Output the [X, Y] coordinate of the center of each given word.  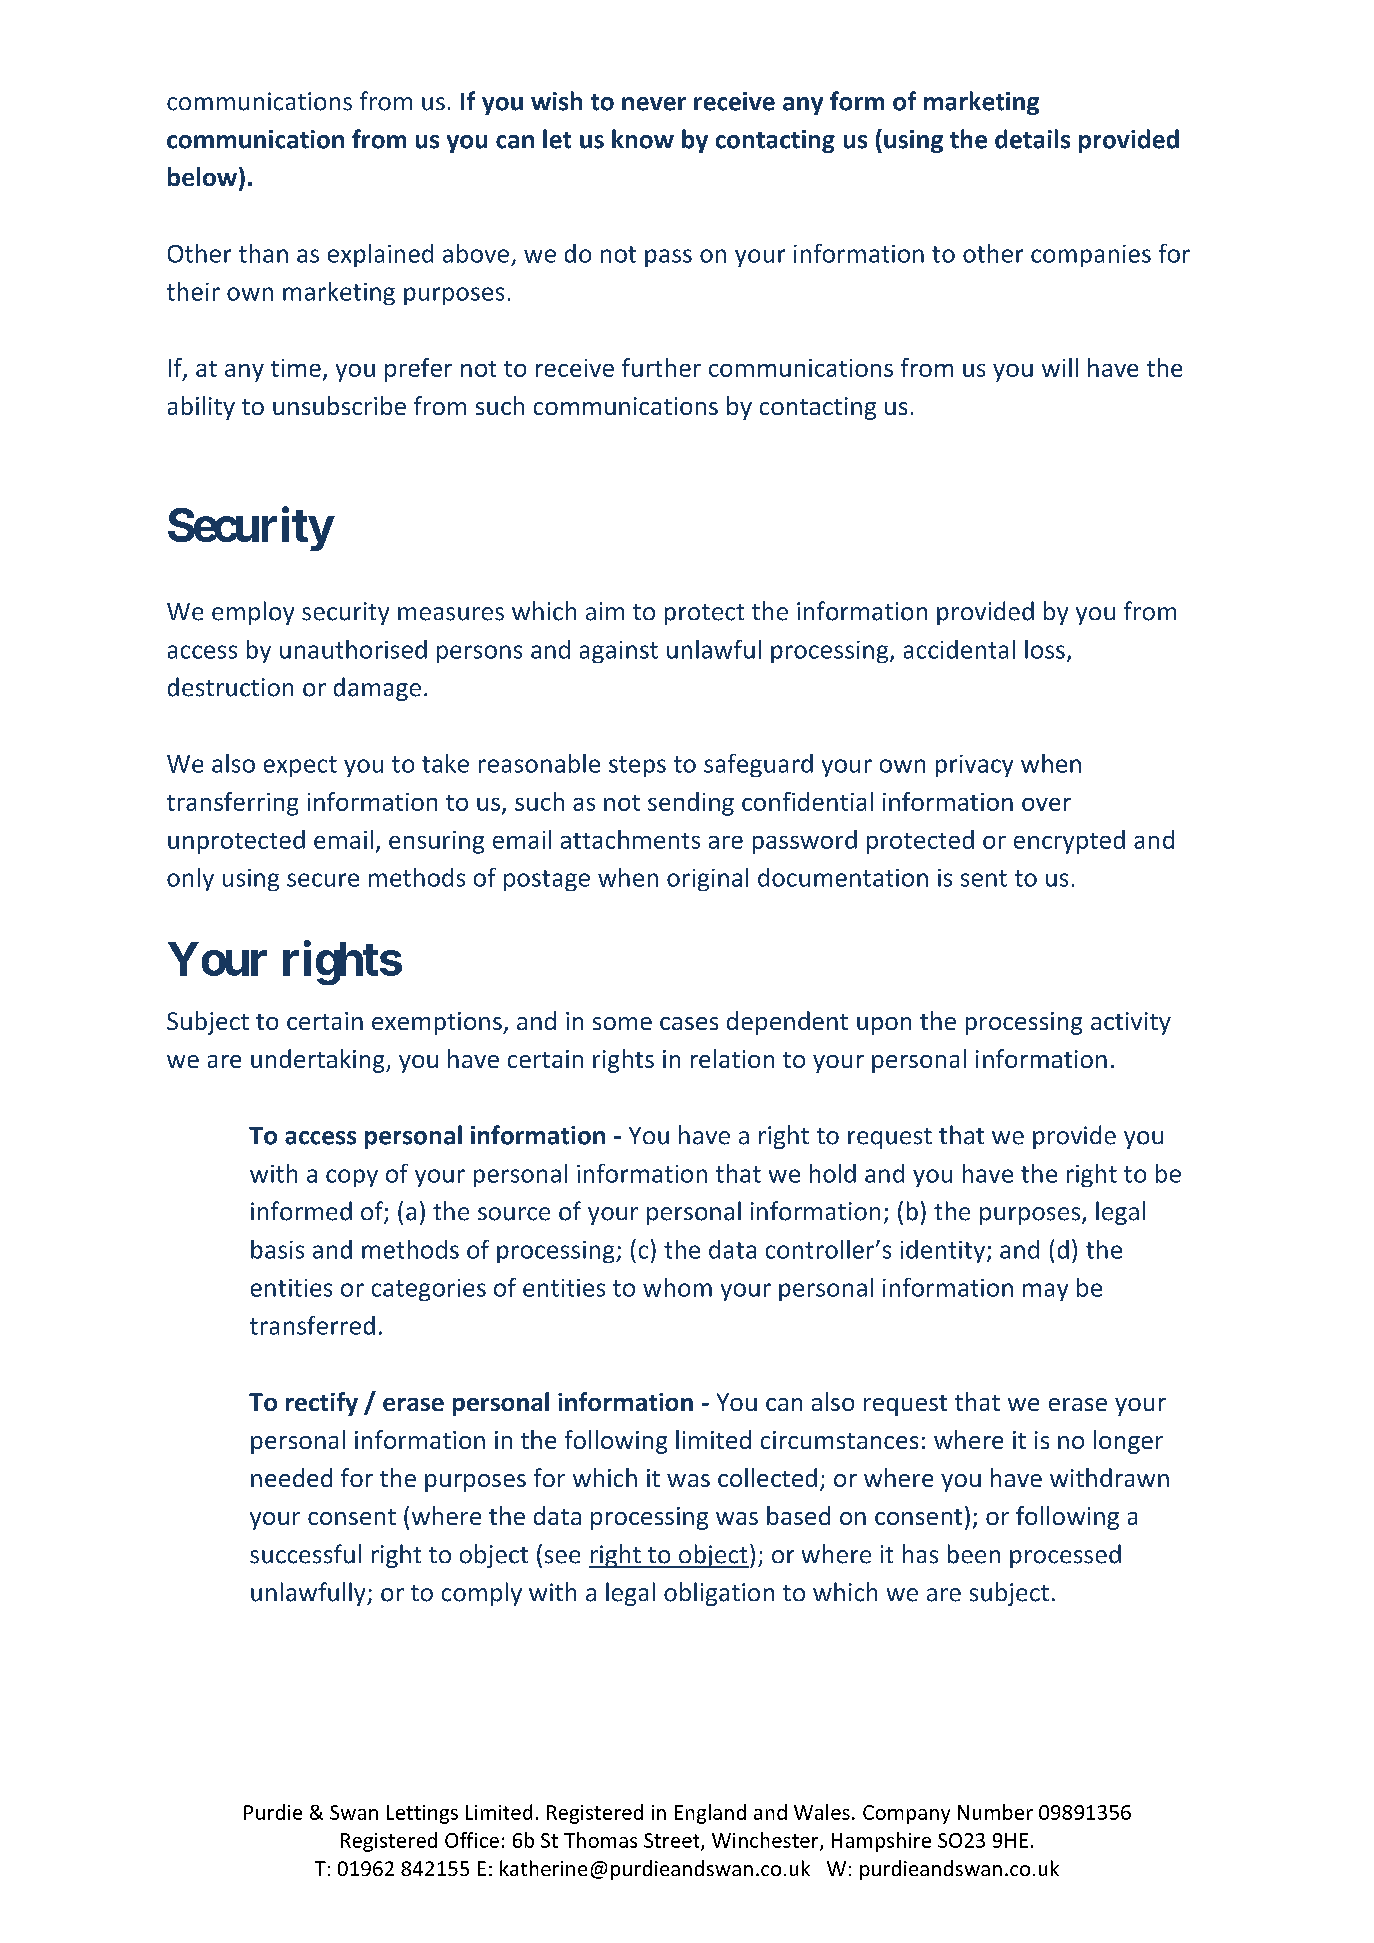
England [710, 1814]
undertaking [319, 1061]
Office [472, 1840]
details [1032, 139]
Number [995, 1812]
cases [689, 1023]
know [643, 139]
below [202, 176]
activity [1131, 1023]
